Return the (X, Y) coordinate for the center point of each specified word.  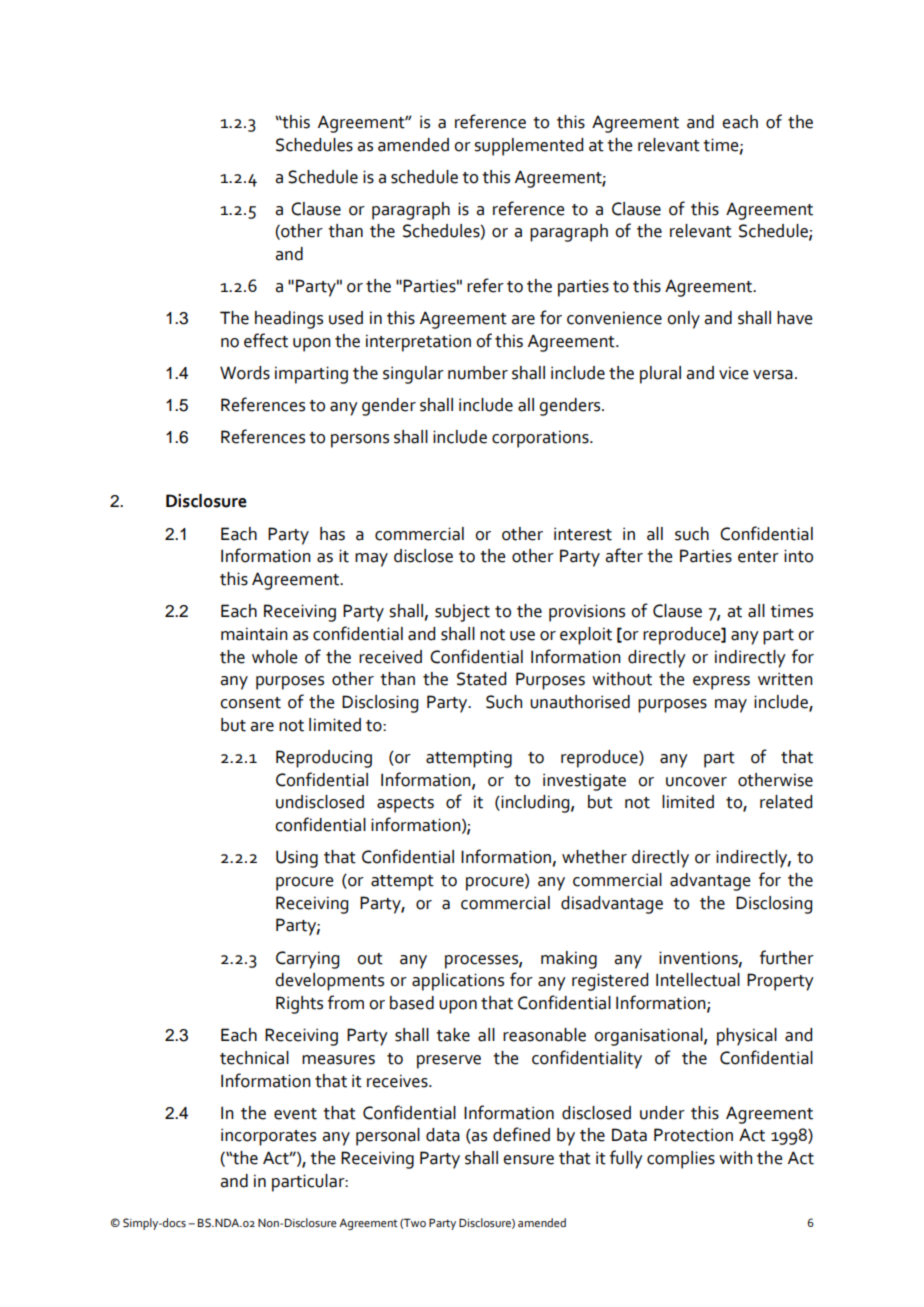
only (683, 320)
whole (275, 657)
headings (289, 320)
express (721, 683)
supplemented (528, 147)
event (295, 1114)
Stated (481, 679)
